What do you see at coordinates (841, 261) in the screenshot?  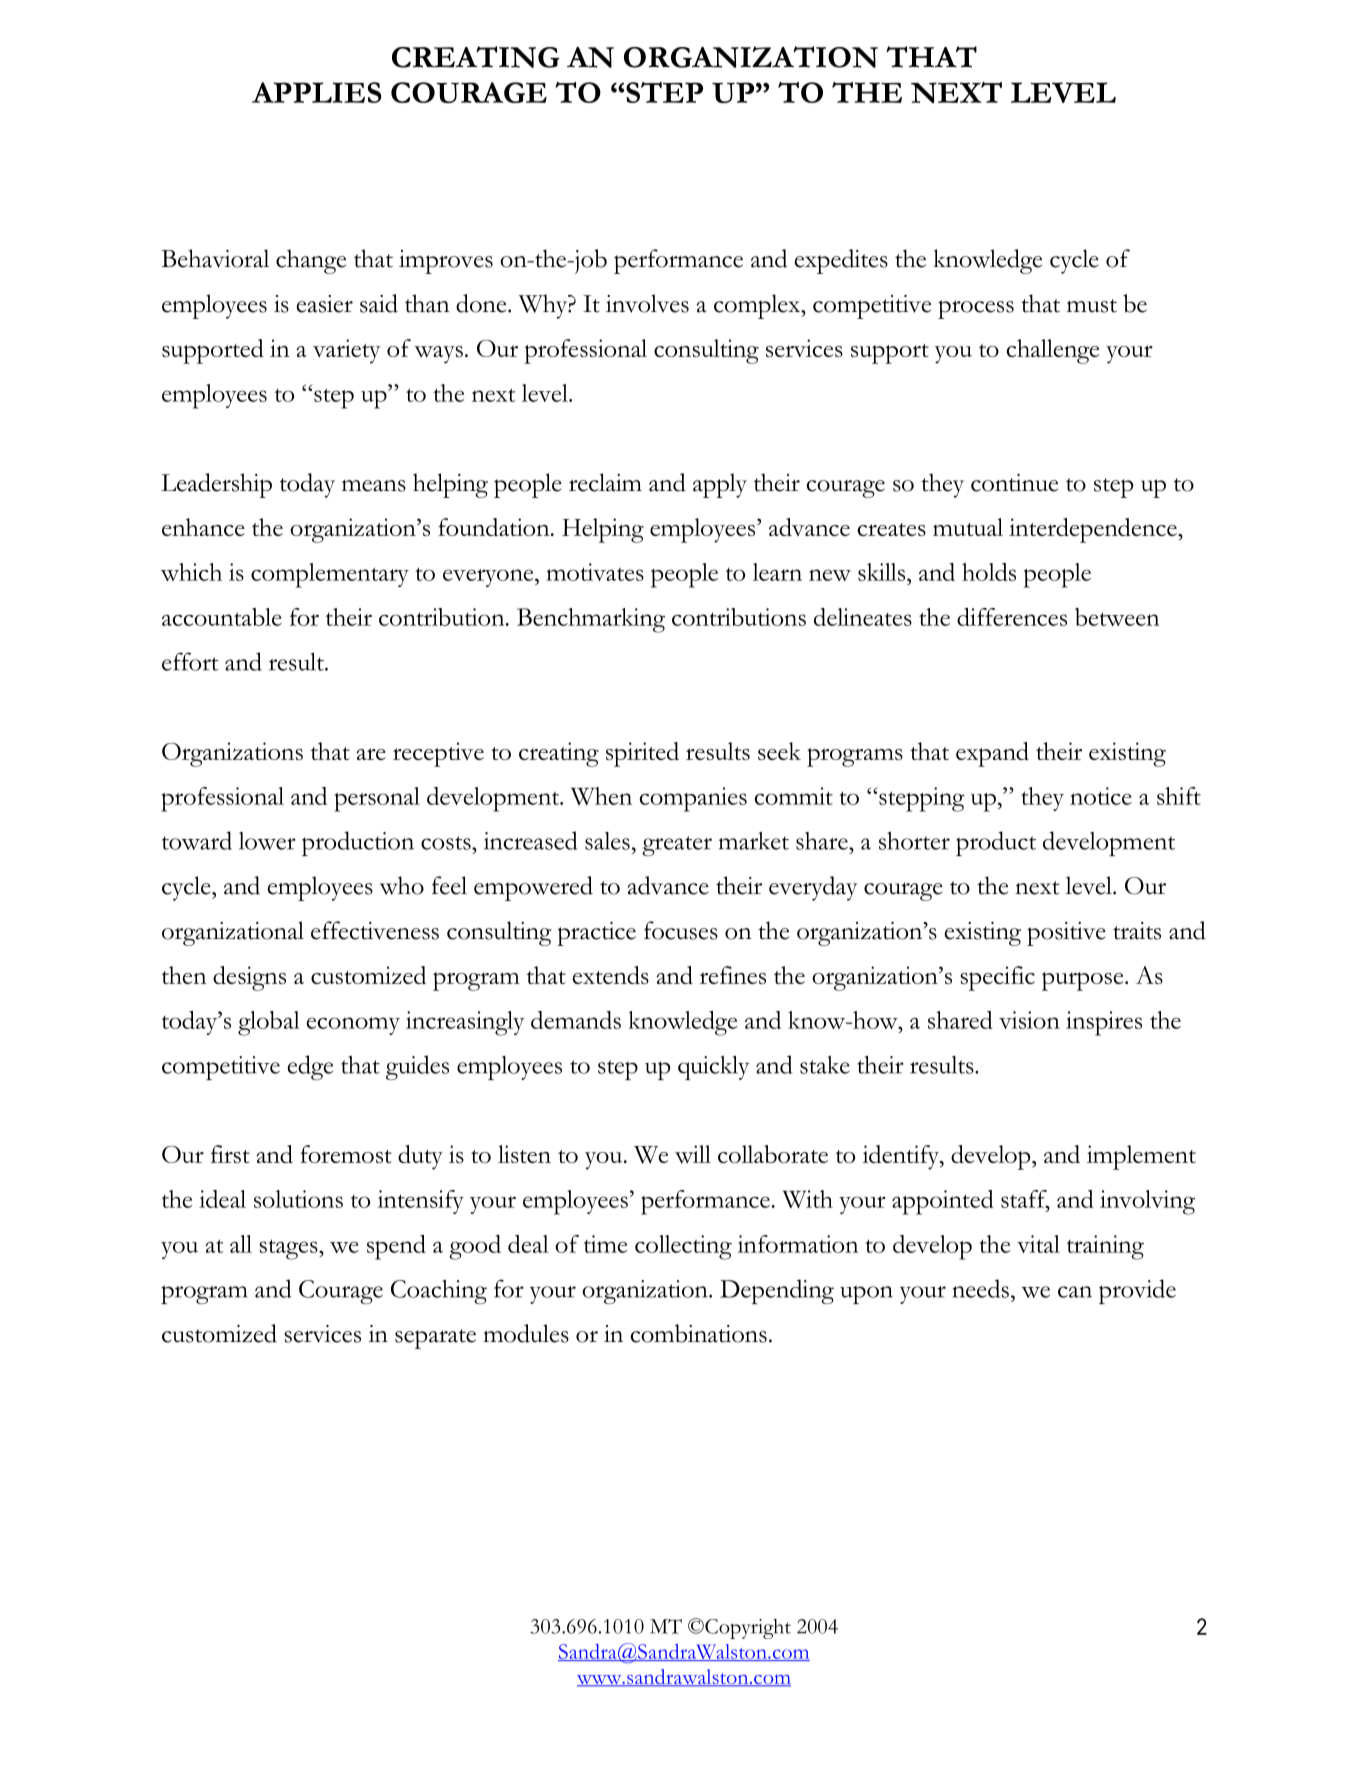 I see `expedites` at bounding box center [841, 261].
